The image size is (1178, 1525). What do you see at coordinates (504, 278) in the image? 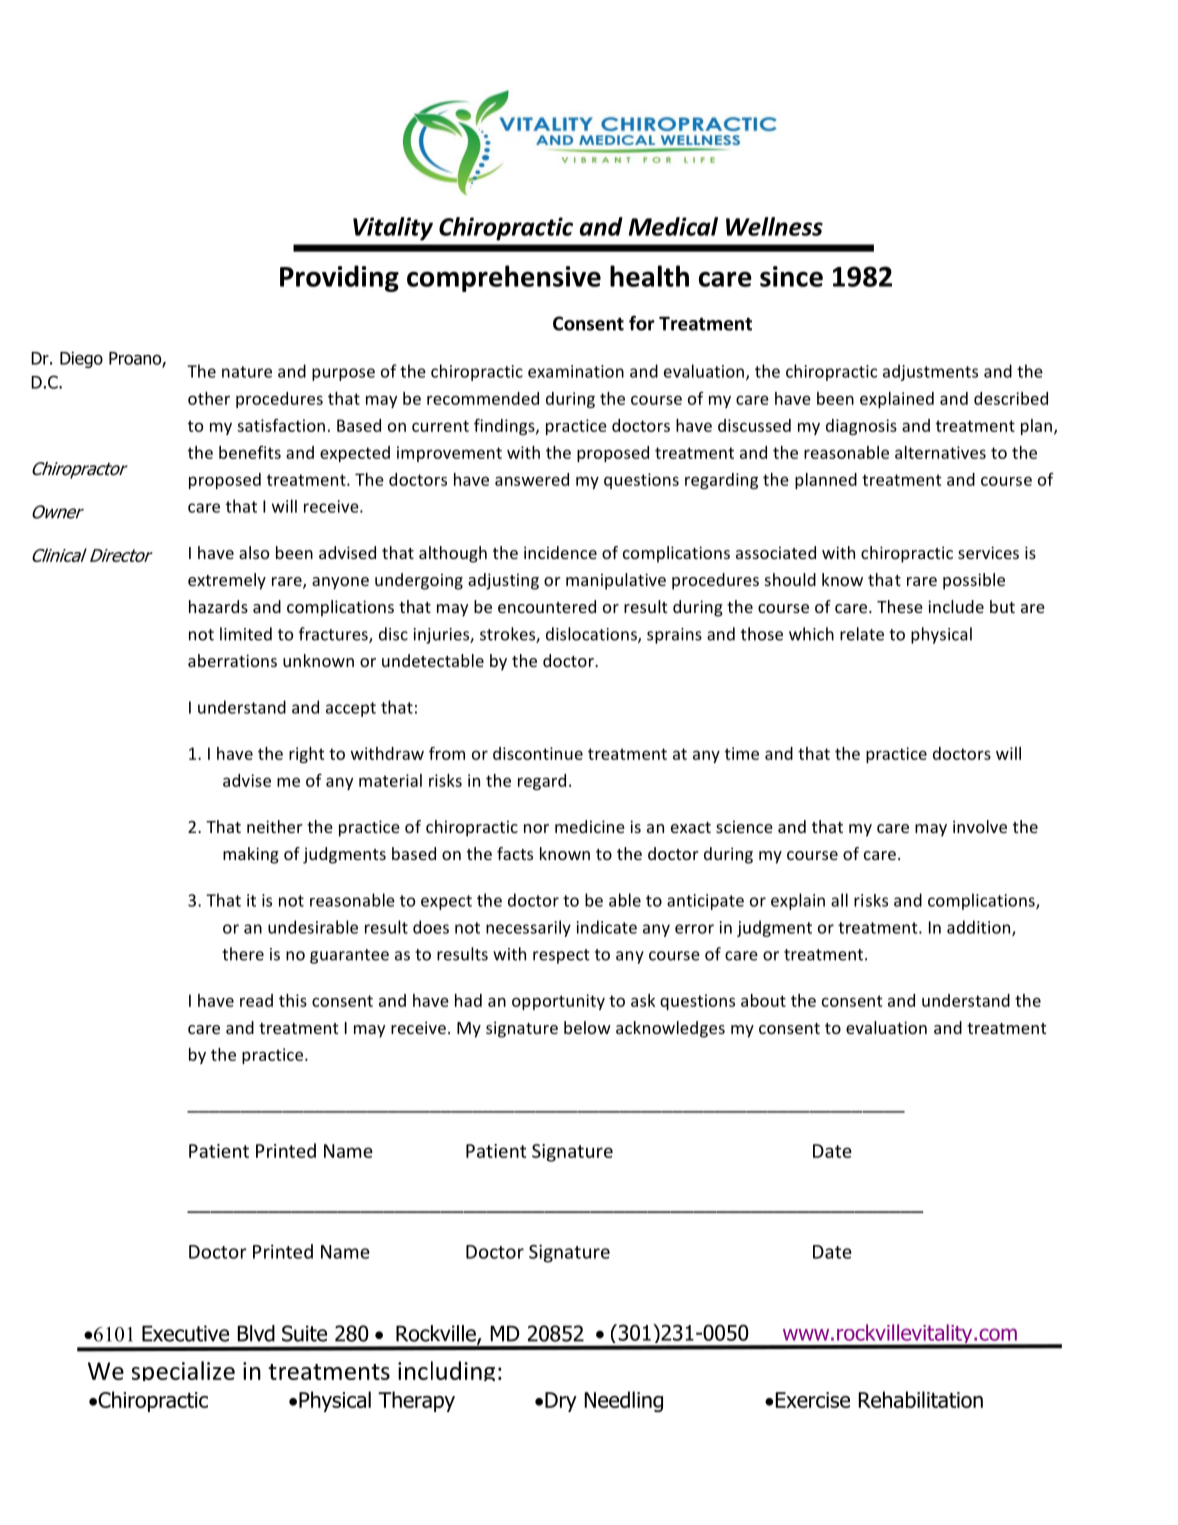
I see `comprehensive` at bounding box center [504, 278].
